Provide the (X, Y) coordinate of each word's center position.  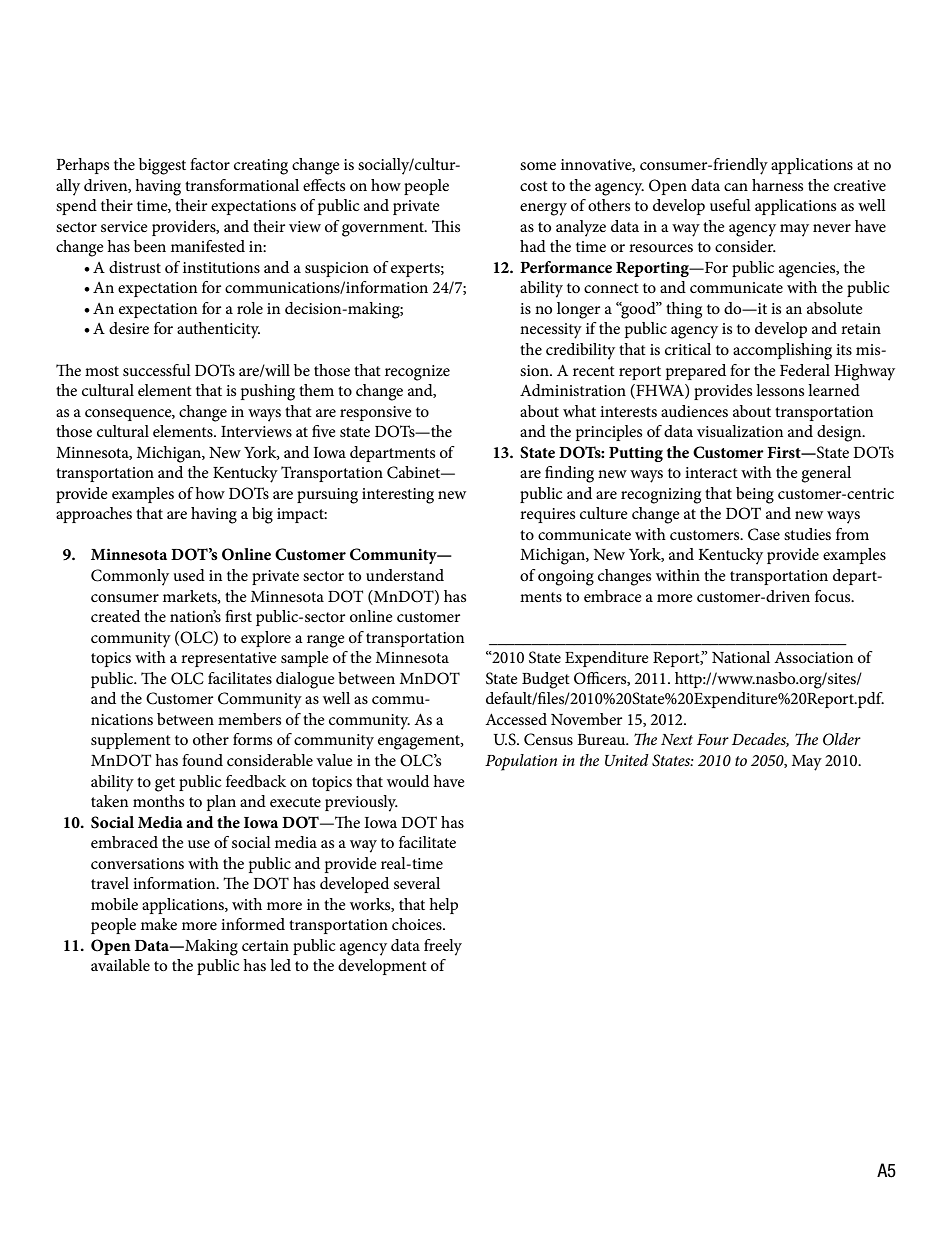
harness (777, 185)
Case (764, 534)
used (189, 575)
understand (405, 575)
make (159, 924)
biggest (162, 166)
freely (443, 947)
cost (534, 186)
